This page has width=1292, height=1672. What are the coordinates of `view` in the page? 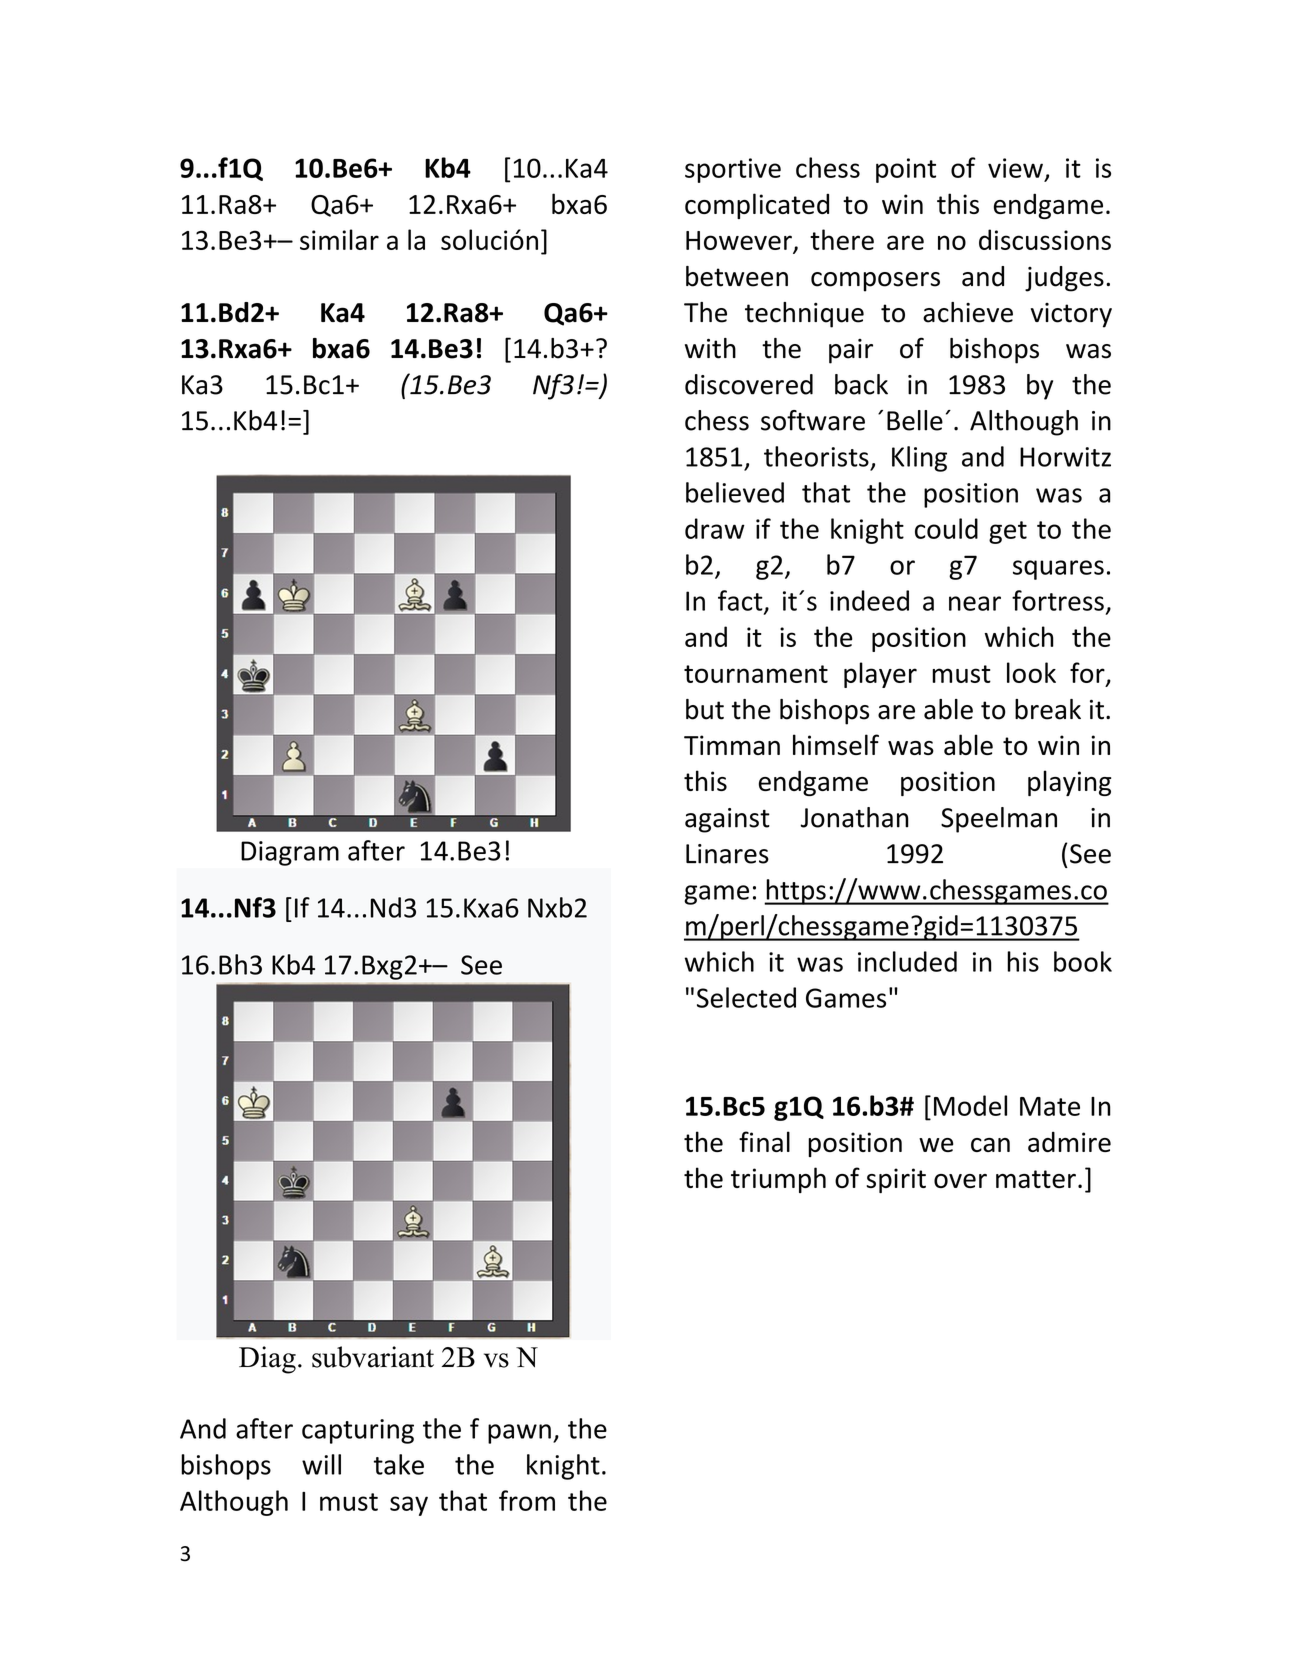 It's located at (1015, 168).
